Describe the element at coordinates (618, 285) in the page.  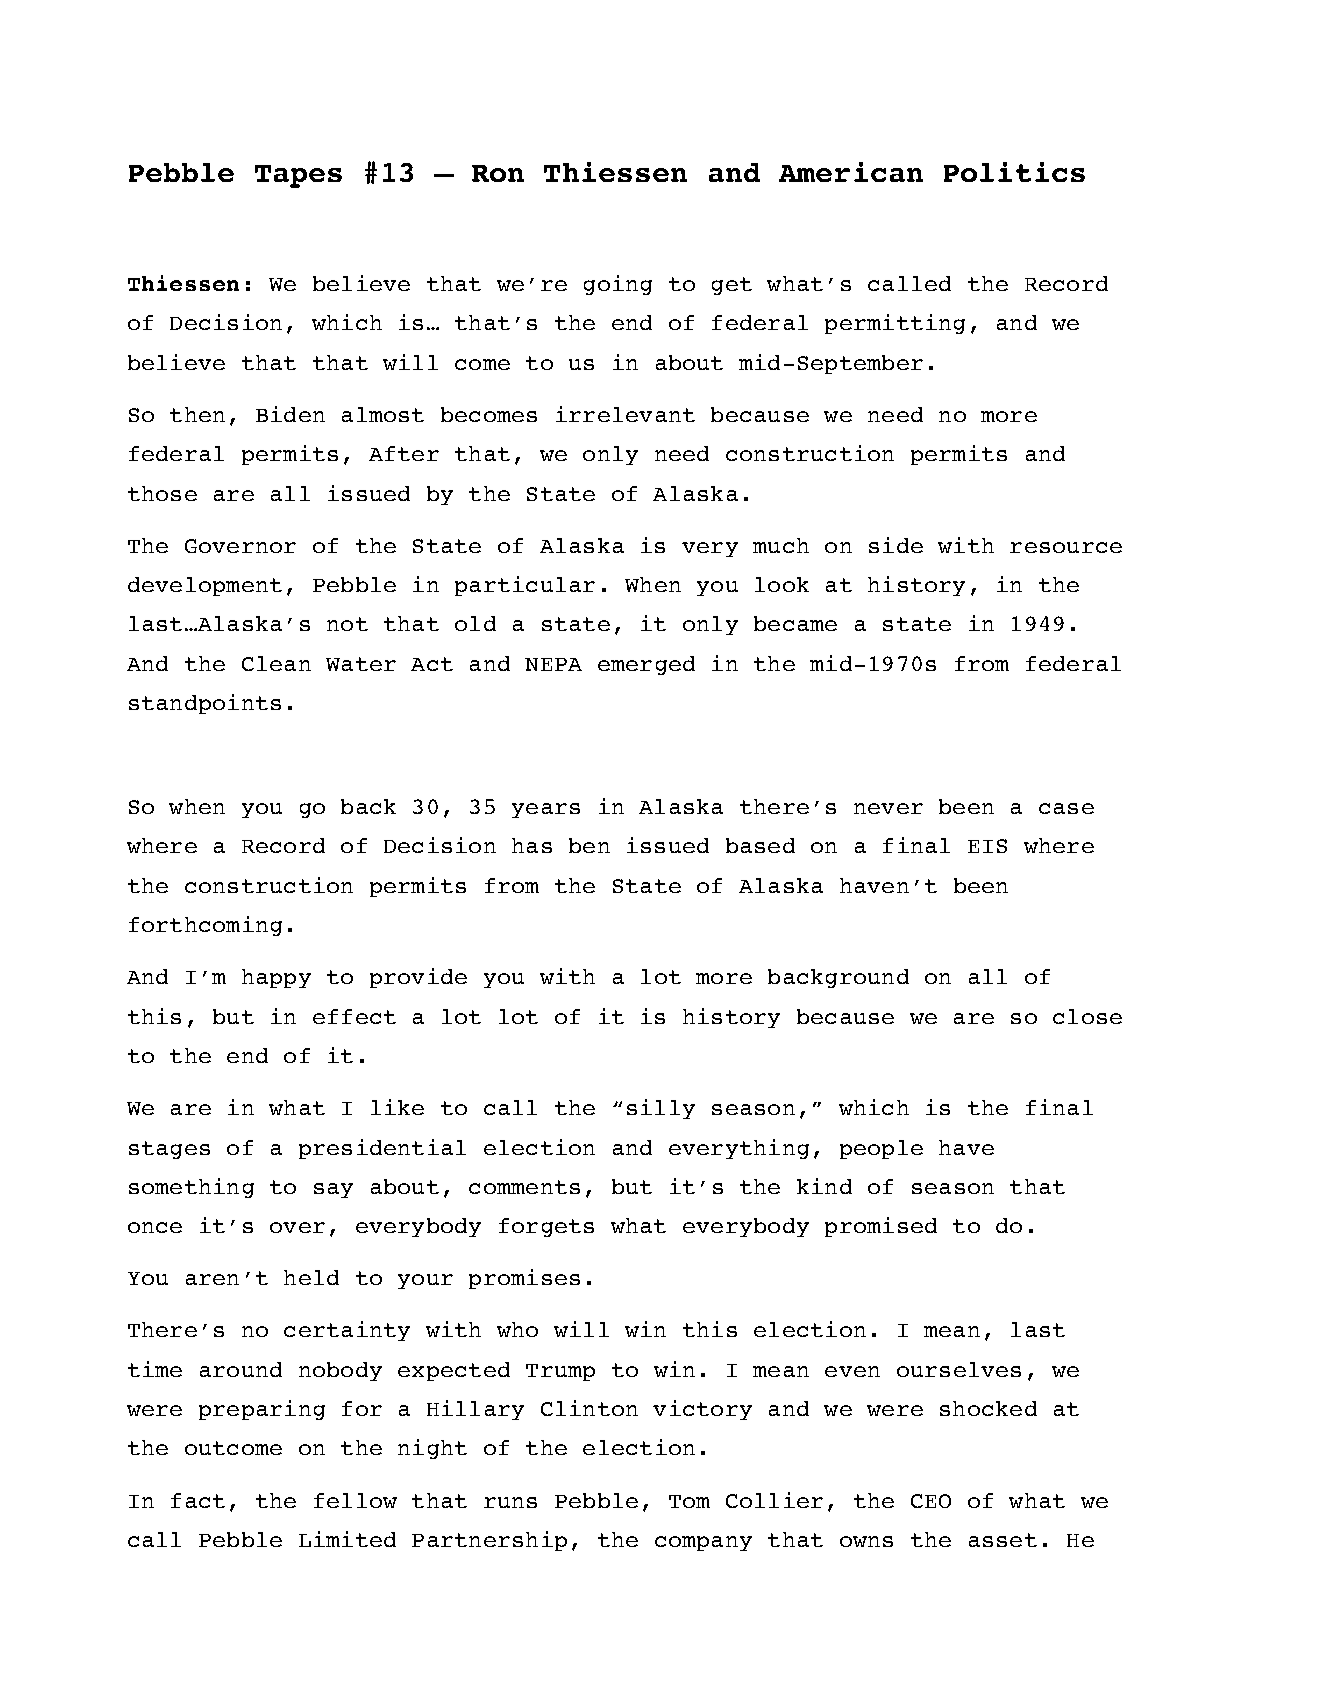
I see `going` at that location.
